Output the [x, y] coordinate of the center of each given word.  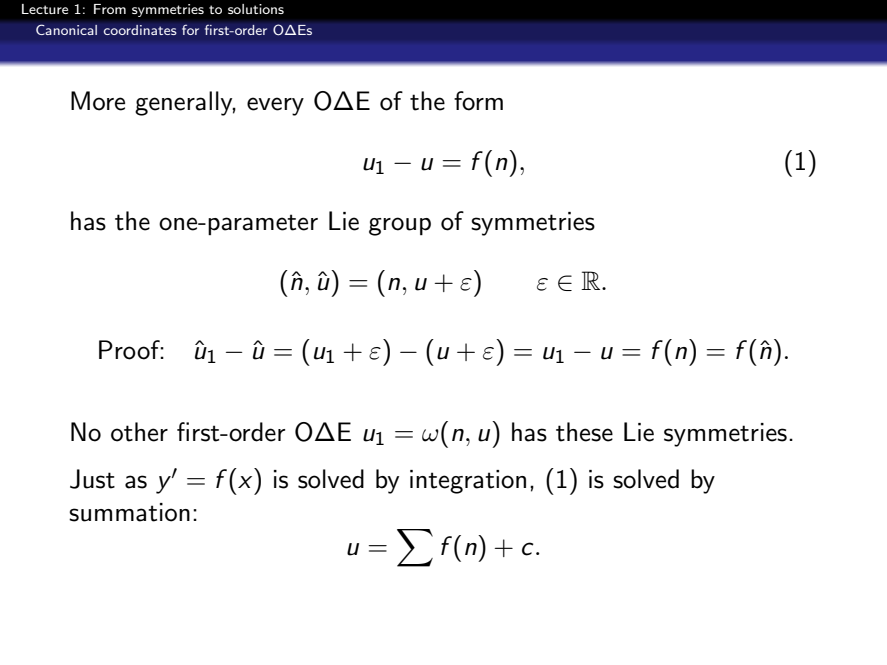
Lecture [45, 9]
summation [129, 512]
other [139, 432]
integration [468, 482]
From [110, 9]
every [275, 106]
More [98, 101]
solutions [256, 9]
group [400, 226]
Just [92, 479]
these [584, 432]
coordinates [140, 30]
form [478, 101]
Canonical [66, 29]
